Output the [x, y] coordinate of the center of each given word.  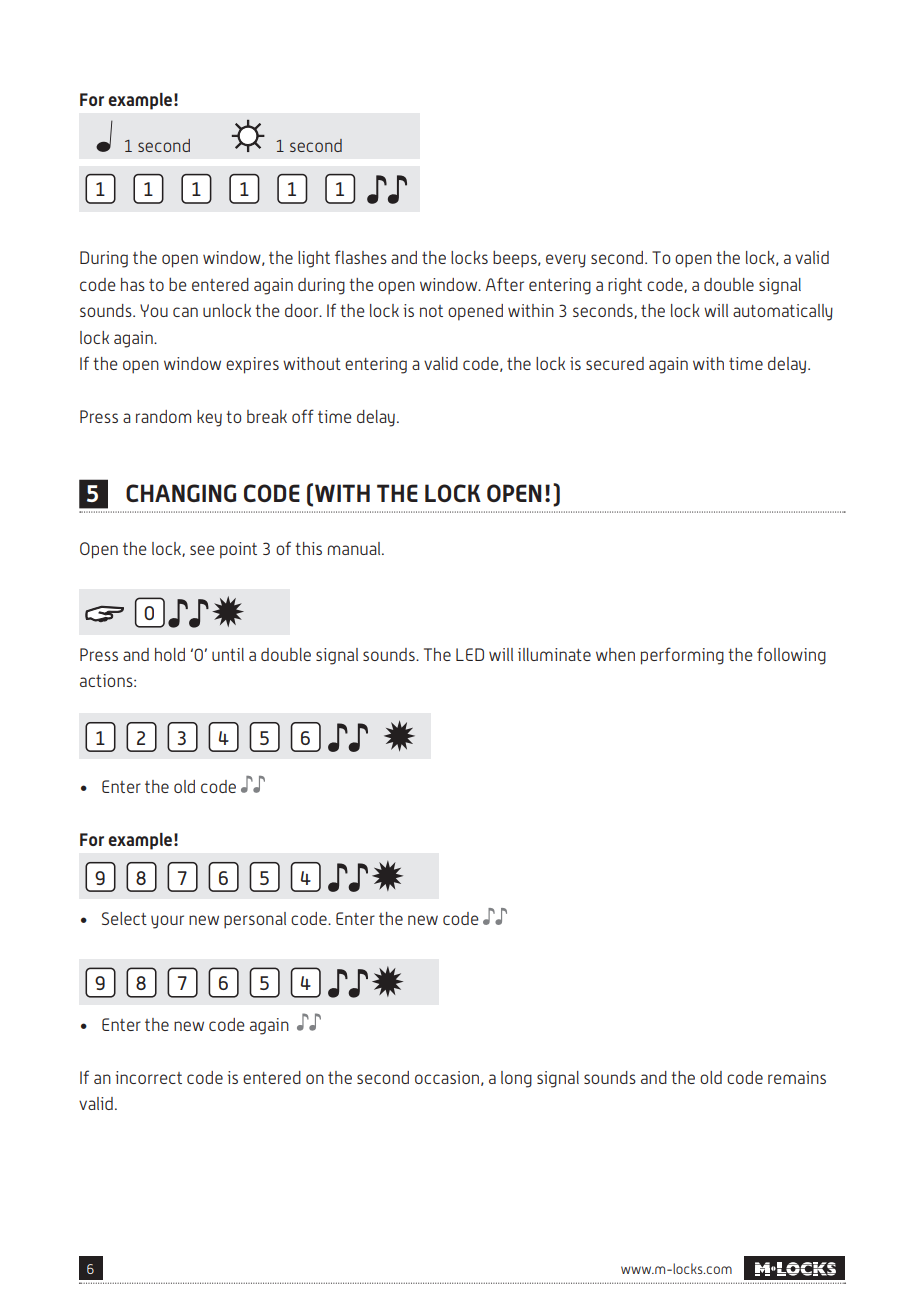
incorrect [148, 1077]
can [185, 312]
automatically [783, 312]
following [791, 656]
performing [682, 656]
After [505, 284]
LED [470, 654]
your [167, 922]
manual [355, 548]
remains [797, 1077]
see [202, 550]
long [516, 1079]
